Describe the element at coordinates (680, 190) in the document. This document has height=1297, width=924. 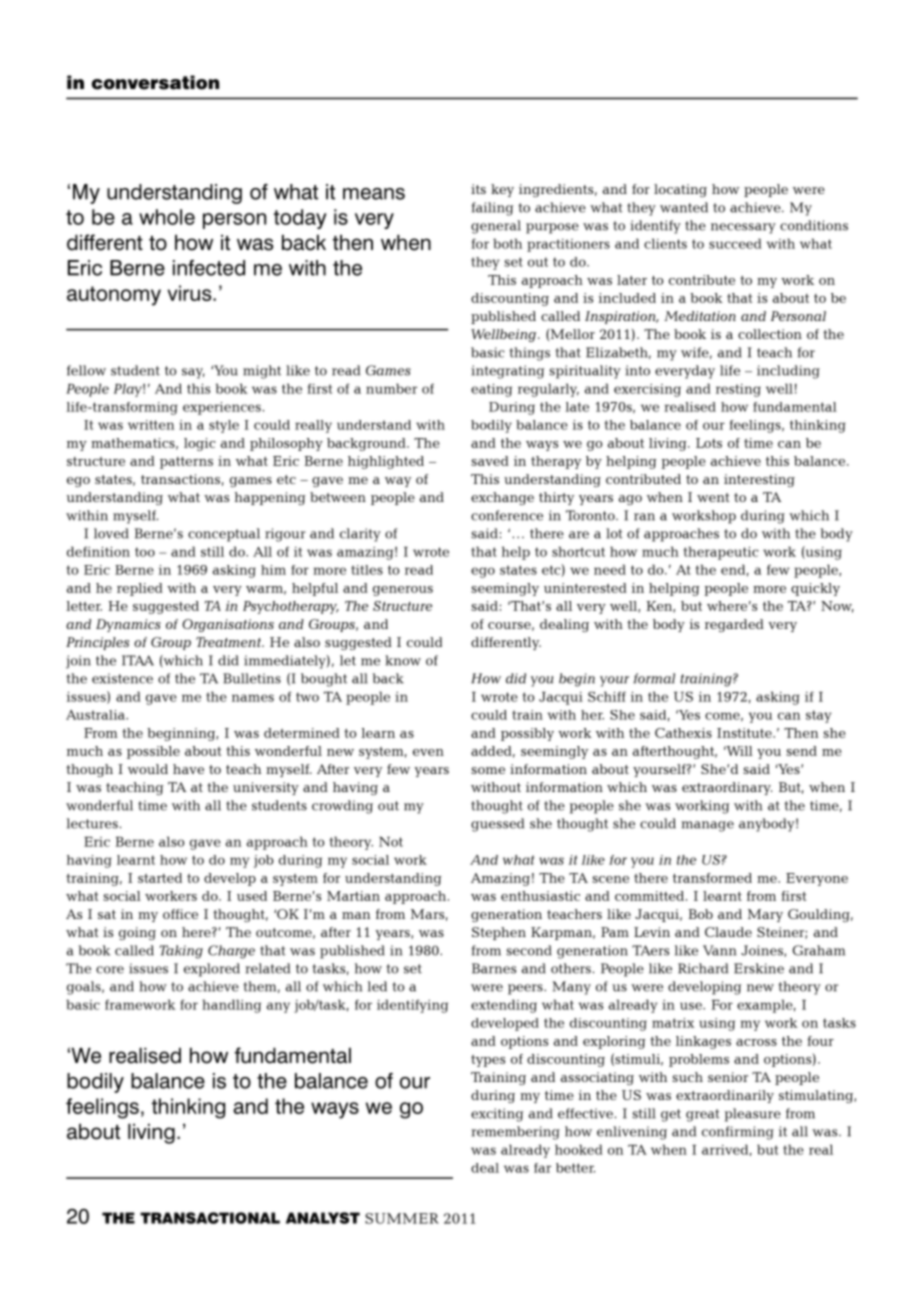
I see `locating` at that location.
